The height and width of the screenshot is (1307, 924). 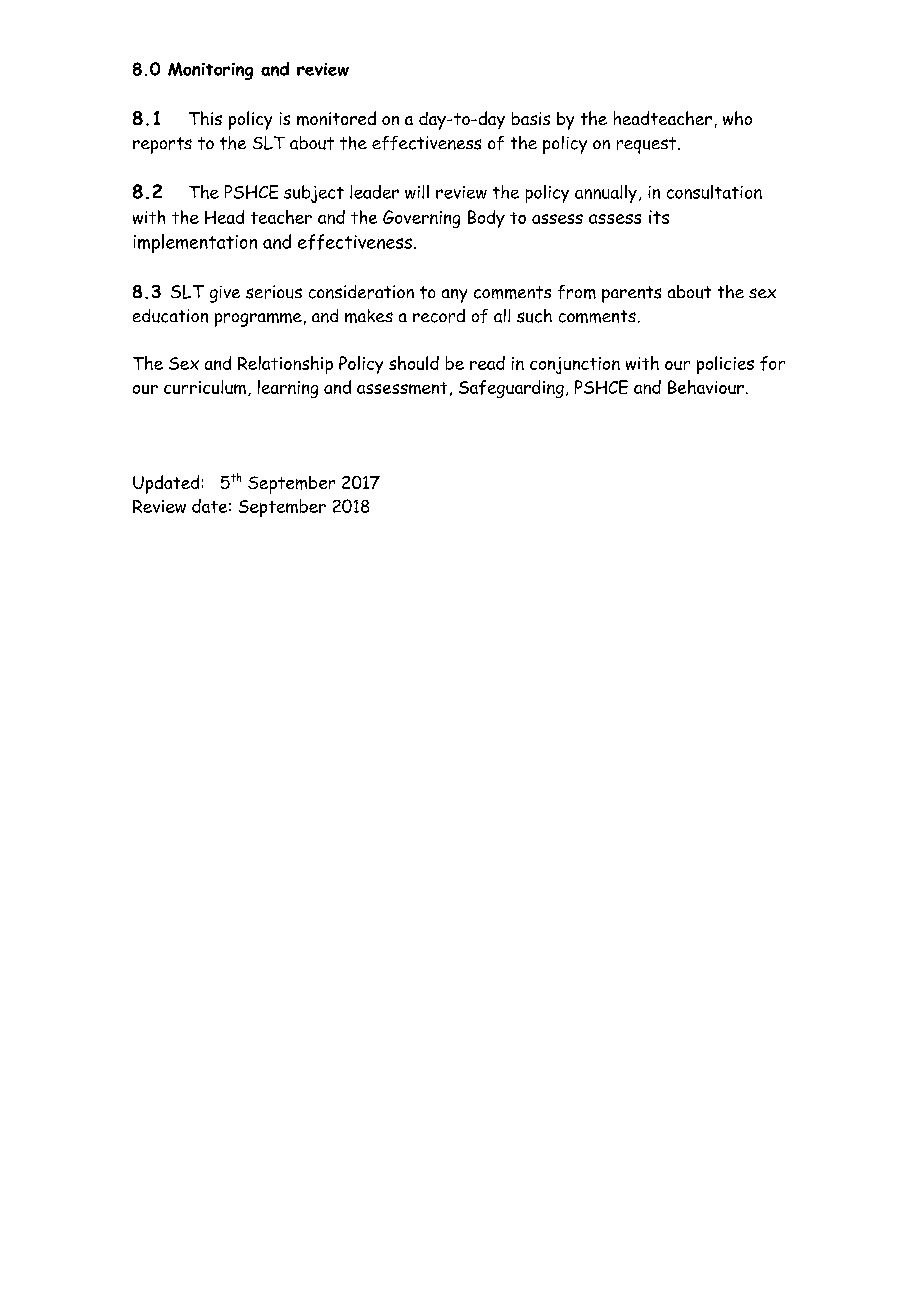 I want to click on basis, so click(x=531, y=118).
